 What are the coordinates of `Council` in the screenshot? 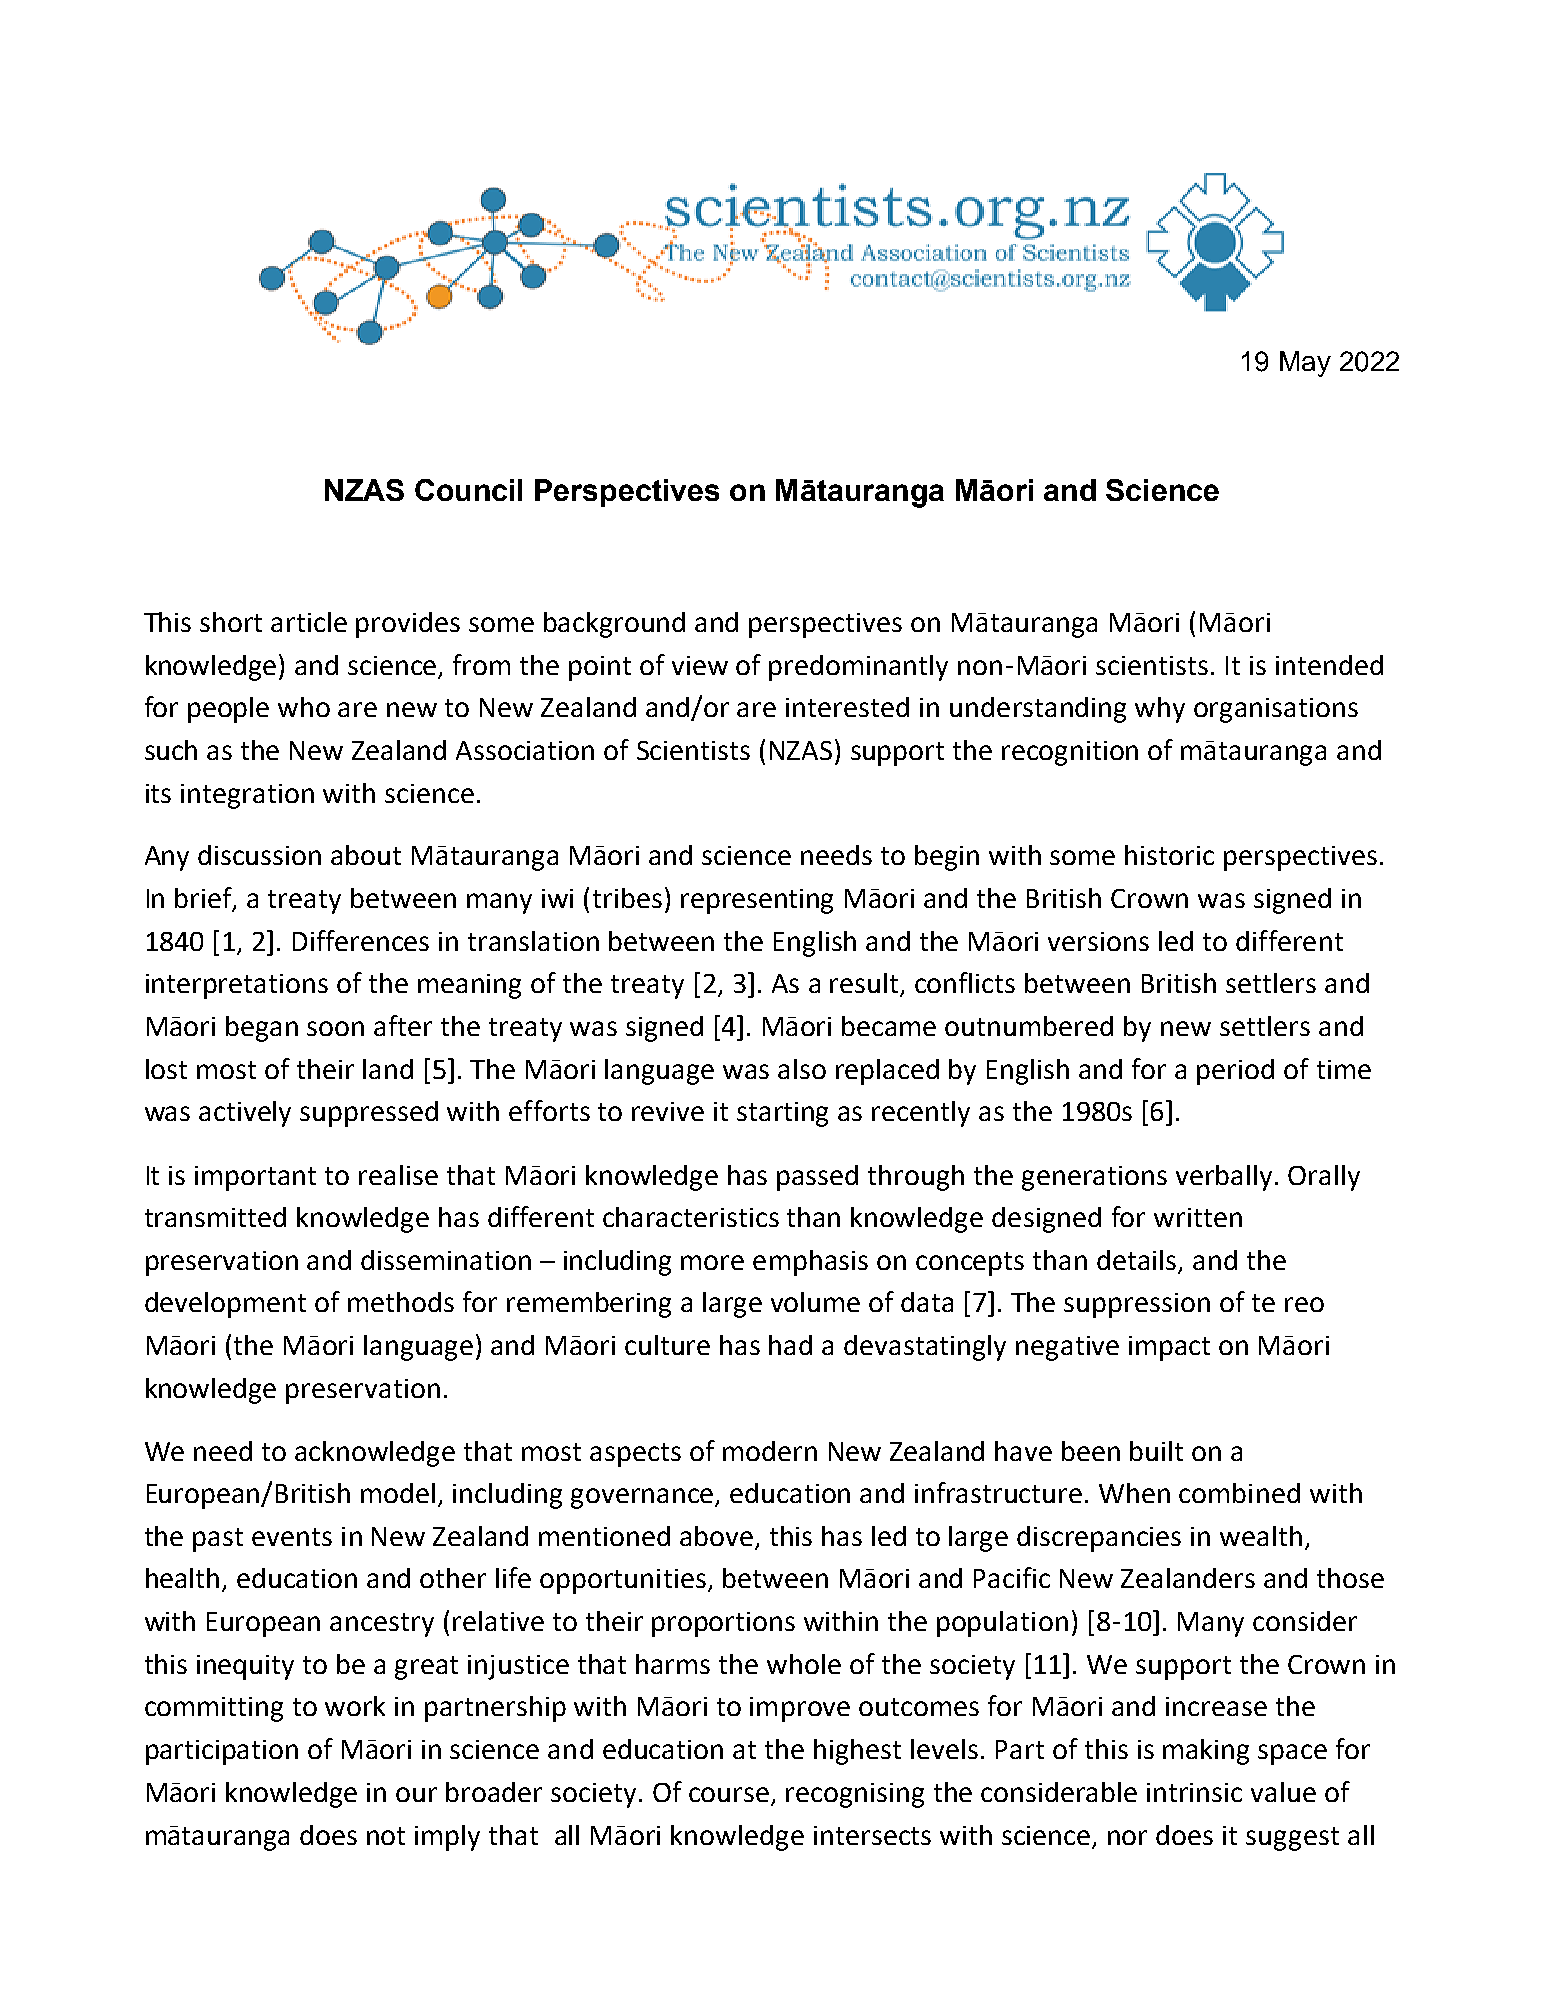 It's located at (468, 490).
